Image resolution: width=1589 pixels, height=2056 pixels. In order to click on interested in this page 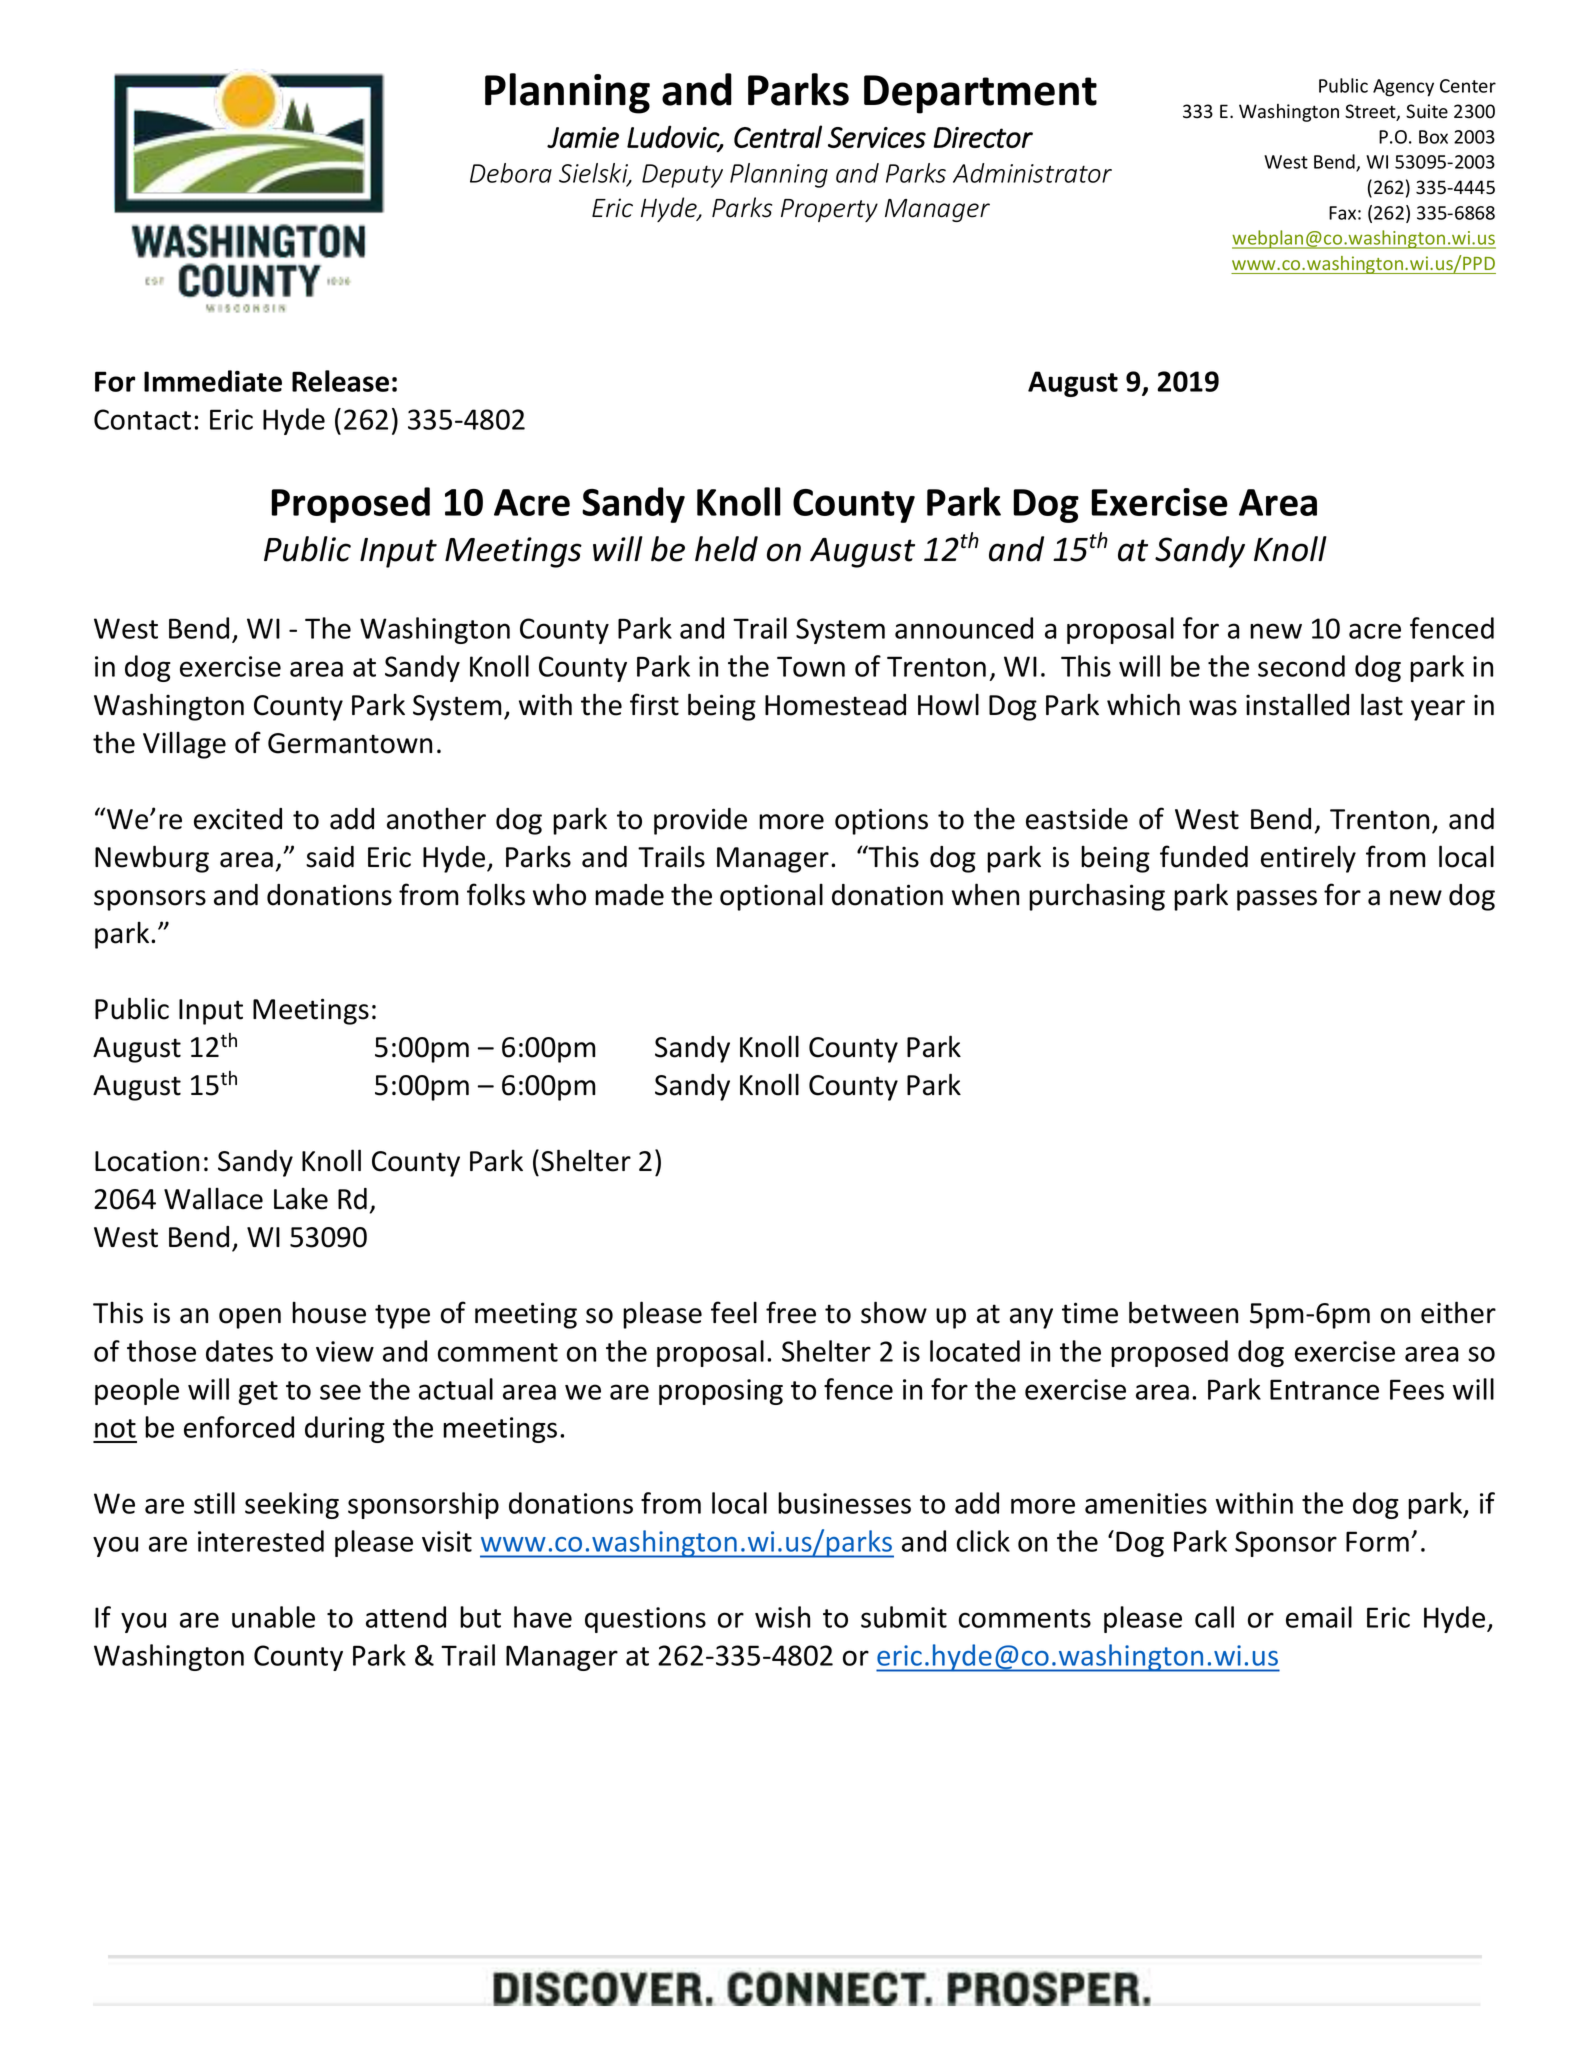, I will do `click(261, 1541)`.
